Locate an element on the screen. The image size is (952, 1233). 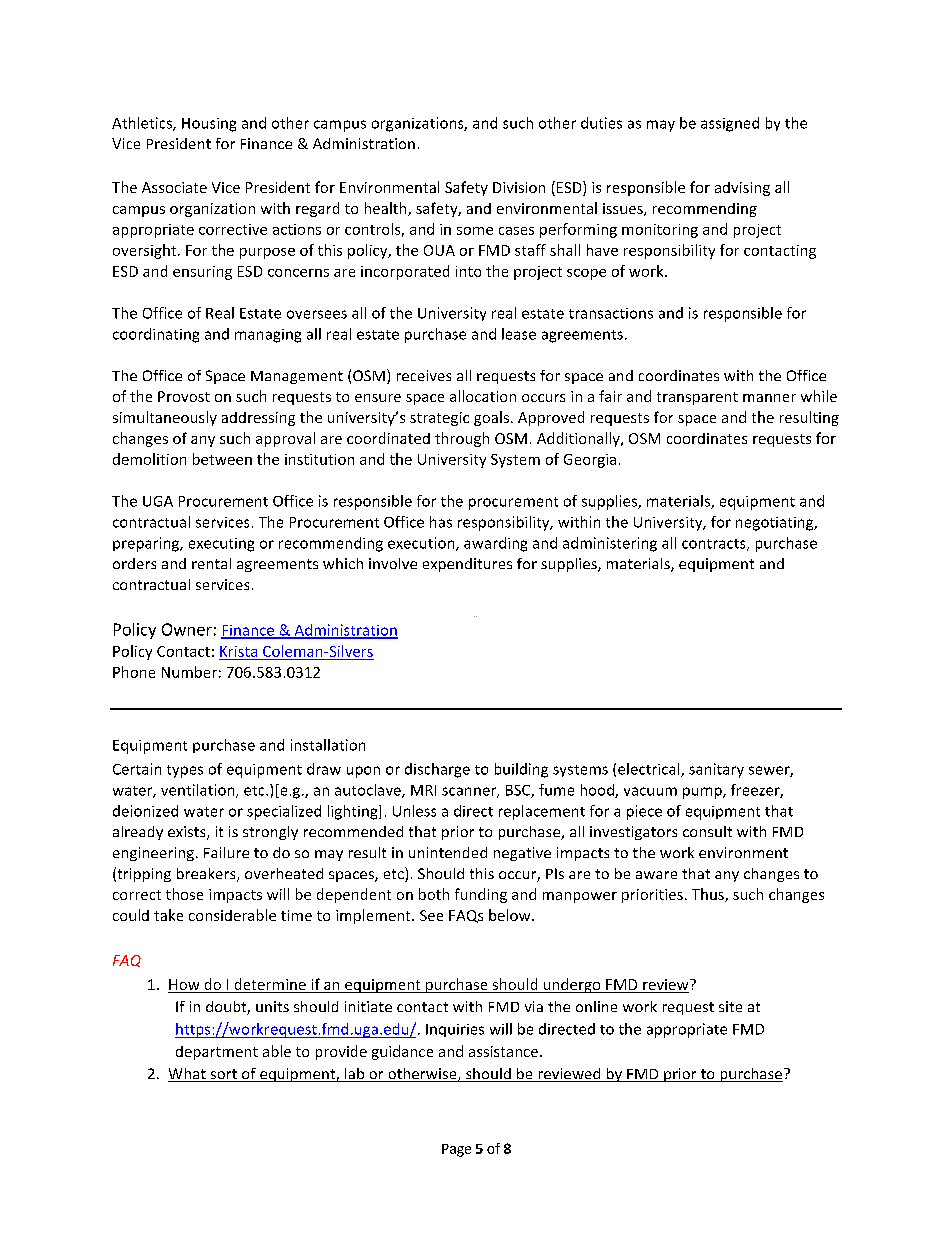
assigned is located at coordinates (730, 124).
